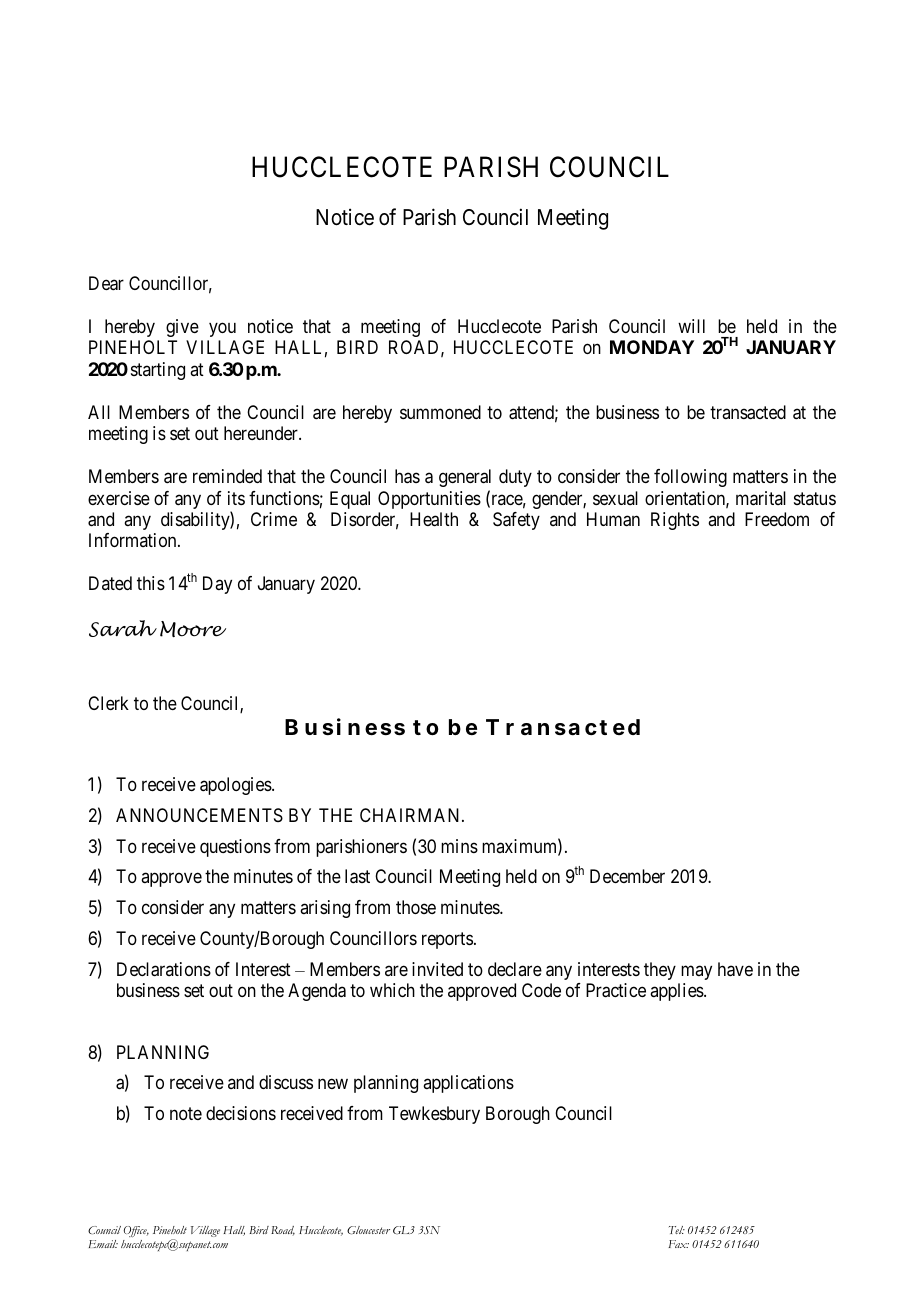 The image size is (924, 1308). I want to click on reports, so click(447, 940).
